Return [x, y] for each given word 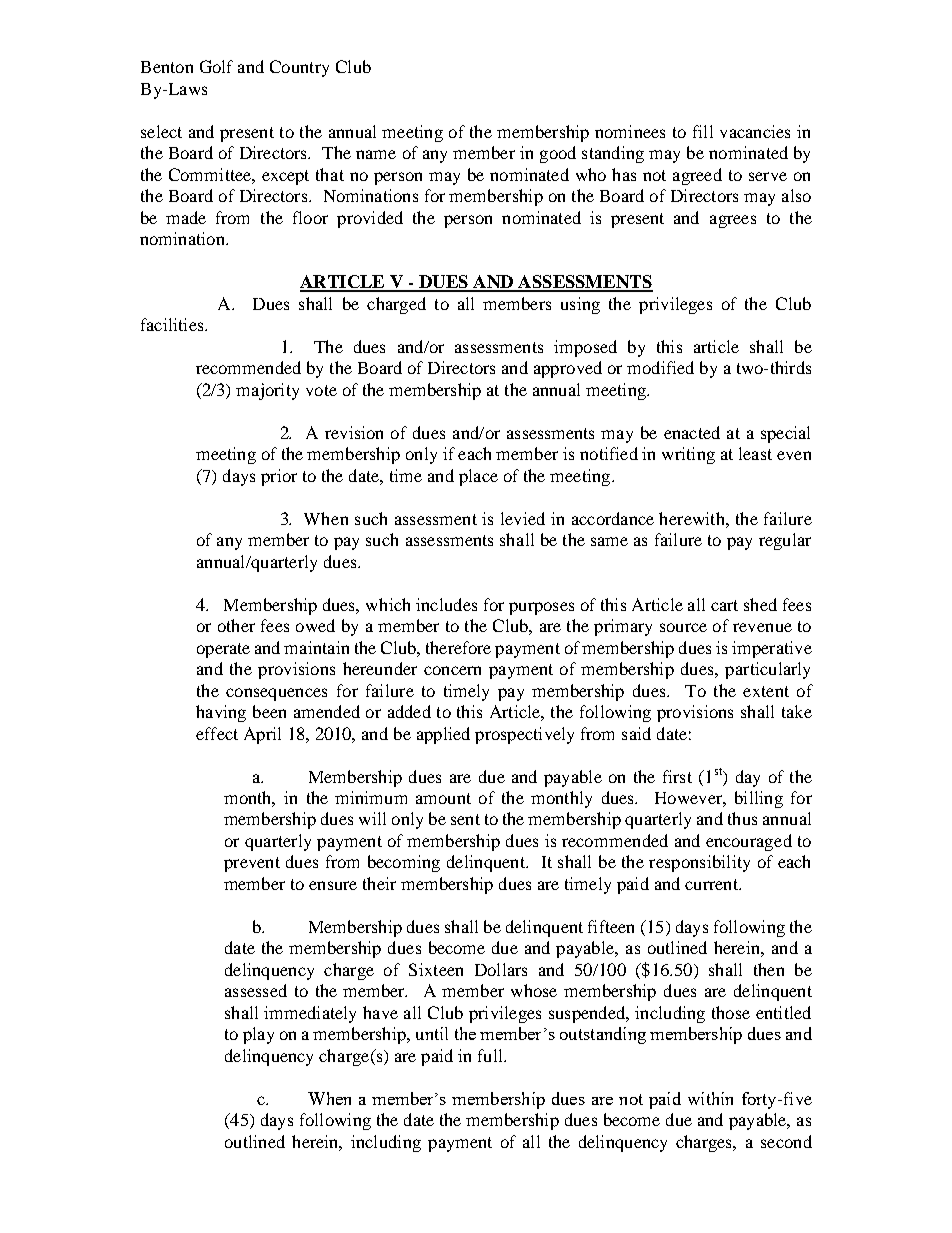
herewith [693, 518]
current [712, 884]
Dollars [501, 969]
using [580, 305]
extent [766, 691]
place [478, 477]
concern [452, 670]
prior [279, 477]
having [221, 713]
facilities [173, 324]
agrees [733, 221]
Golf [216, 66]
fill [703, 131]
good [558, 154]
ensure [333, 885]
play [258, 1035]
